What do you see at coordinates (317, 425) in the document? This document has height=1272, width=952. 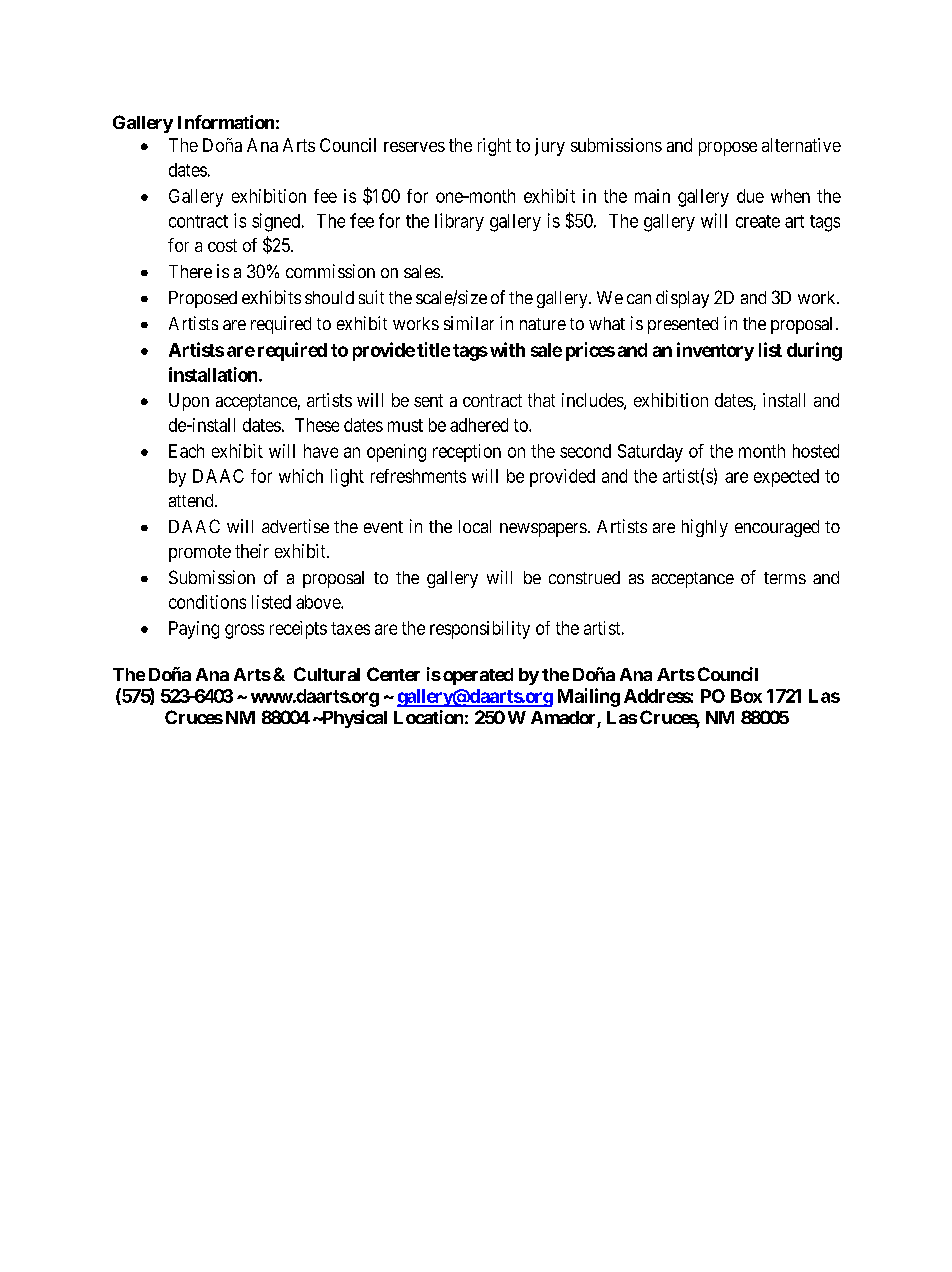 I see `These` at bounding box center [317, 425].
